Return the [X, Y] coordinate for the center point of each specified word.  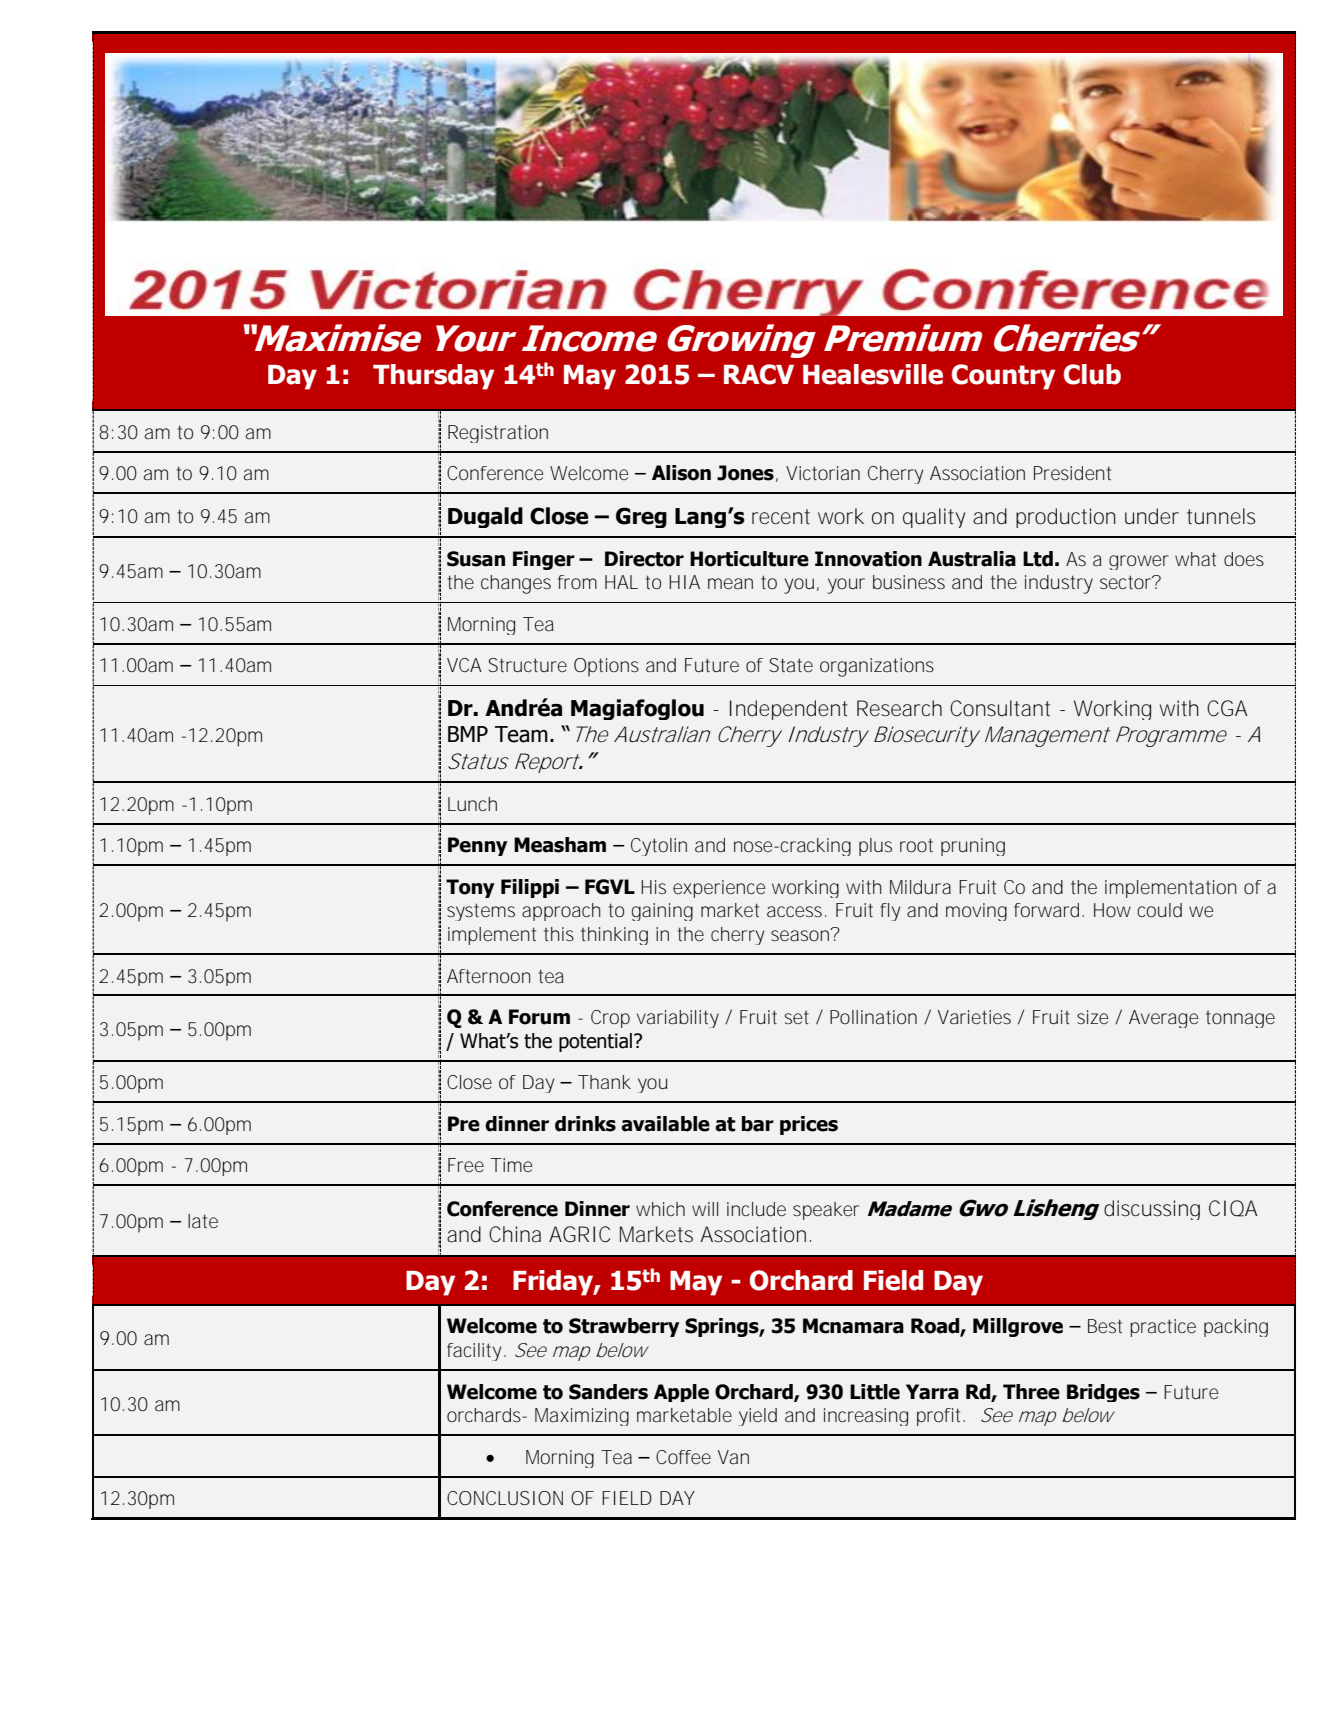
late [203, 1221]
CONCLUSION [505, 1498]
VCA [464, 665]
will [705, 1209]
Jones [745, 473]
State [791, 665]
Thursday [433, 377]
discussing [1152, 1210]
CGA [1227, 708]
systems [481, 912]
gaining [662, 912]
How [1112, 910]
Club [1092, 374]
